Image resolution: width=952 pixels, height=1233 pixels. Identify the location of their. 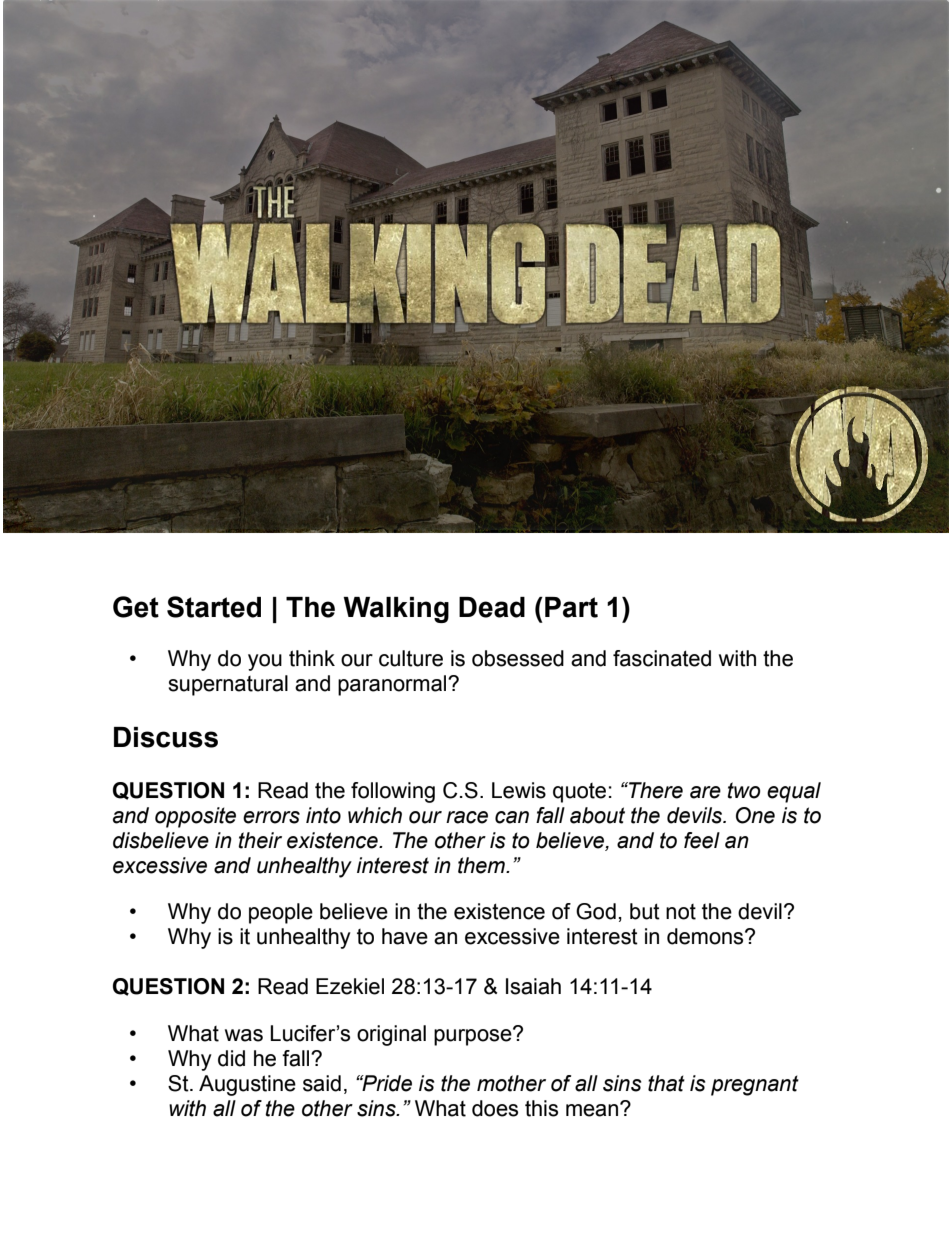
(260, 840).
